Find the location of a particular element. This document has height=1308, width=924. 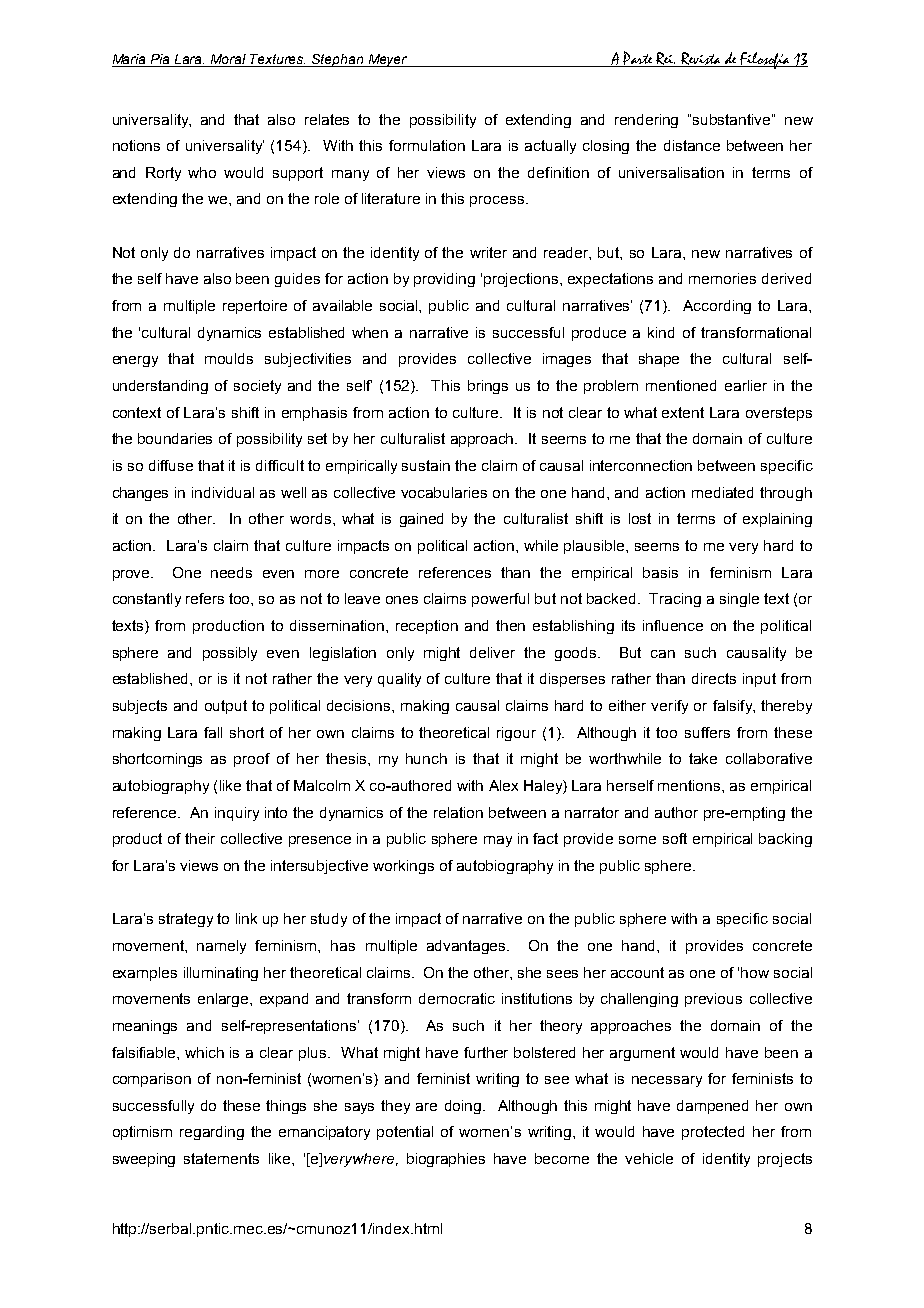

strategy is located at coordinates (186, 920).
